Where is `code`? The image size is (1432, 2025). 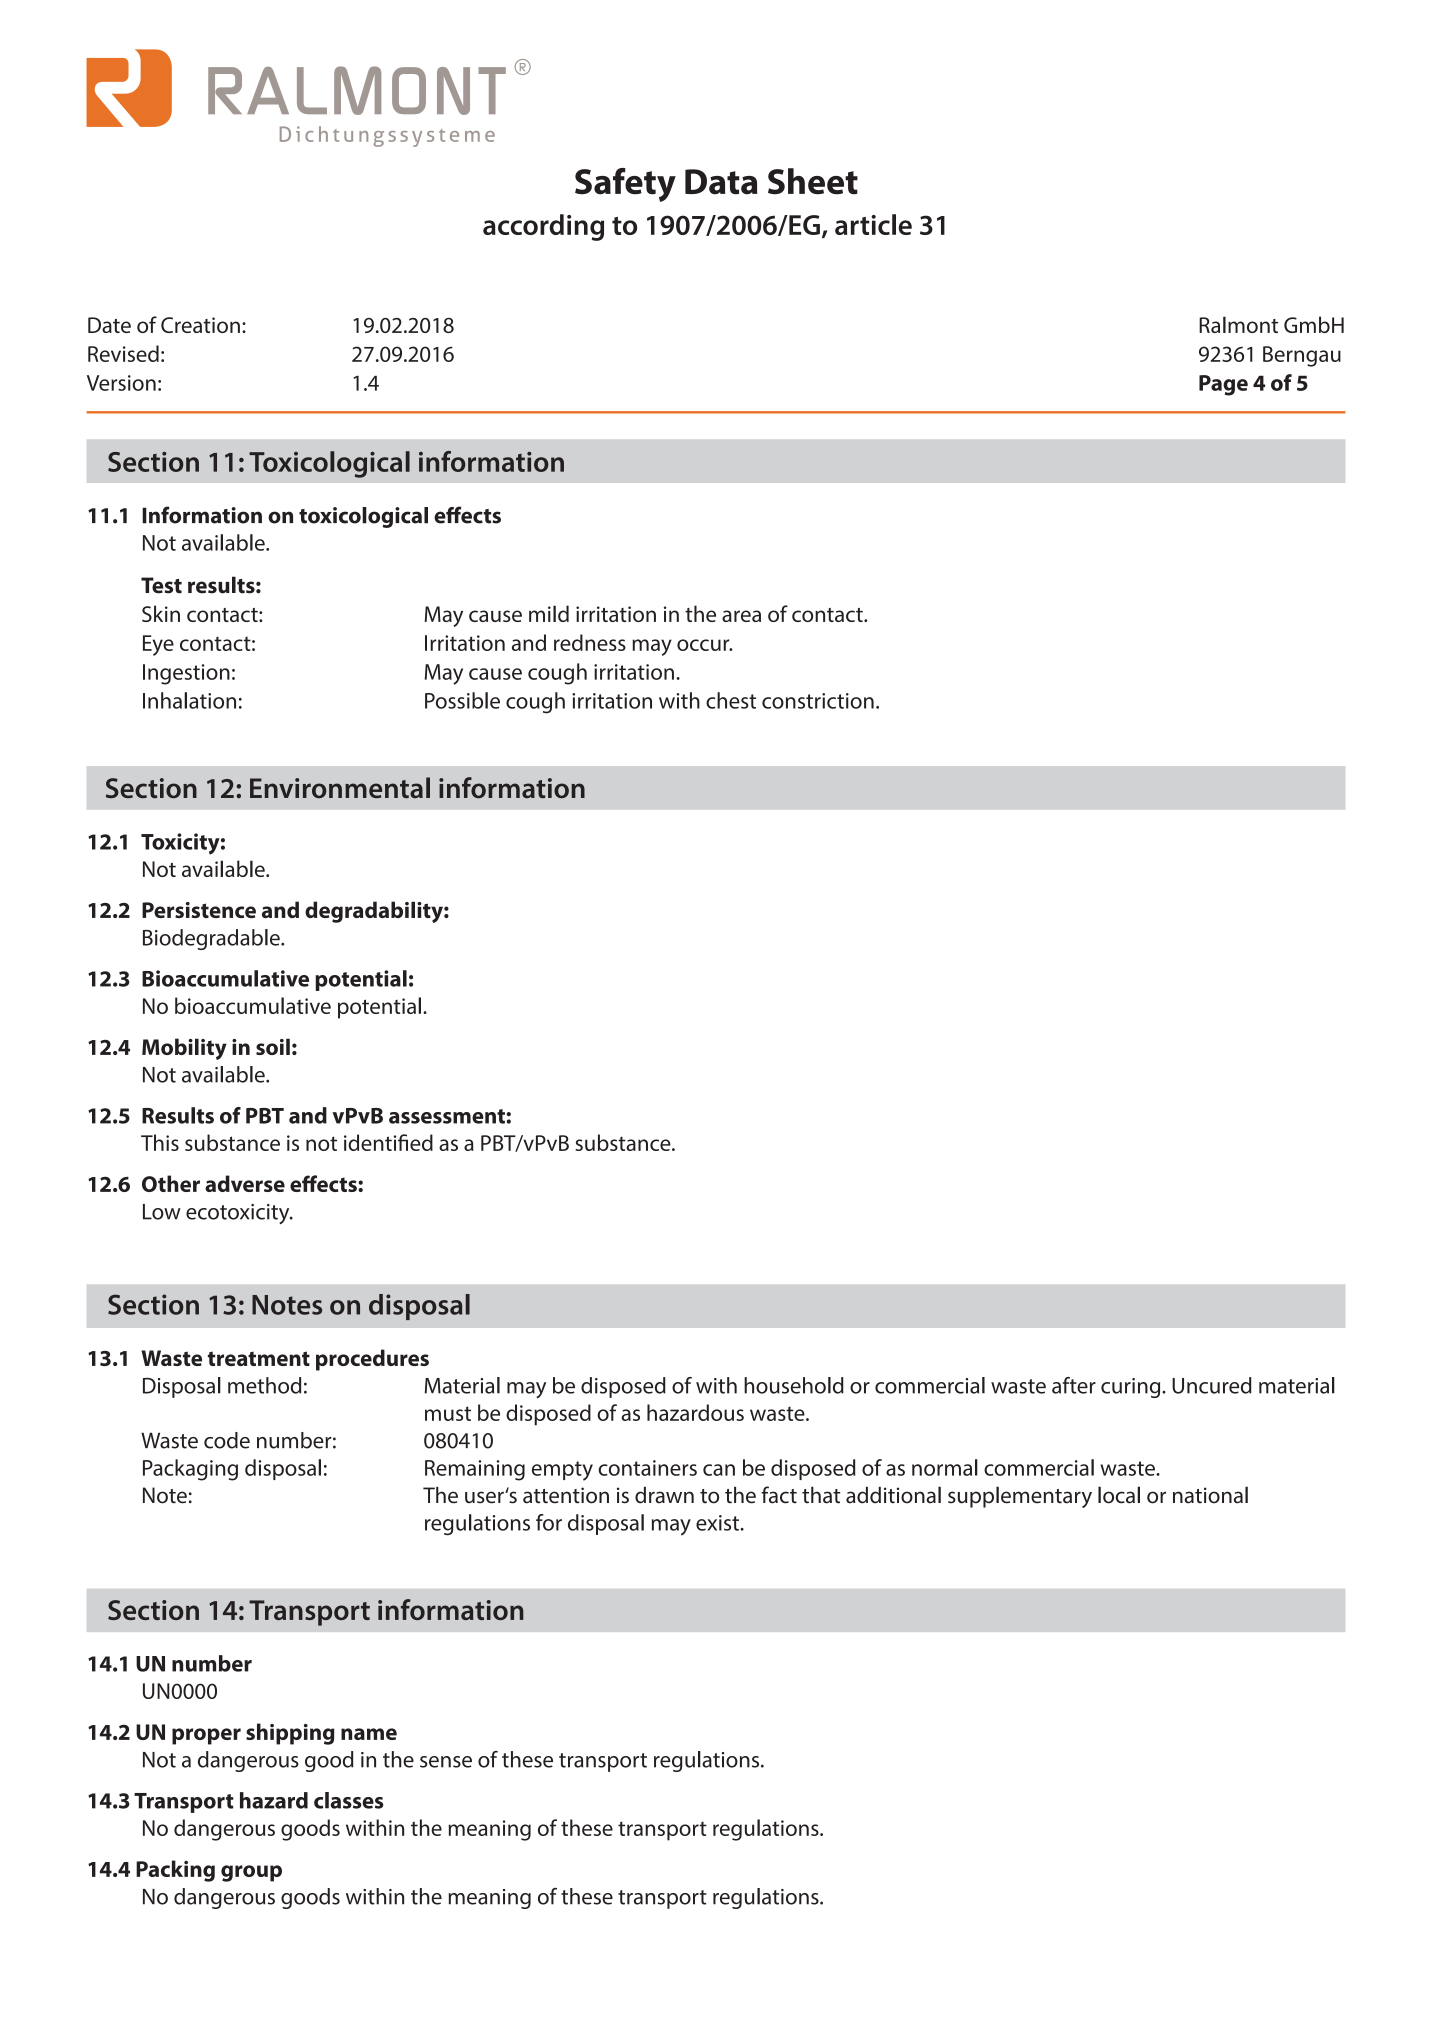
code is located at coordinates (227, 1440).
